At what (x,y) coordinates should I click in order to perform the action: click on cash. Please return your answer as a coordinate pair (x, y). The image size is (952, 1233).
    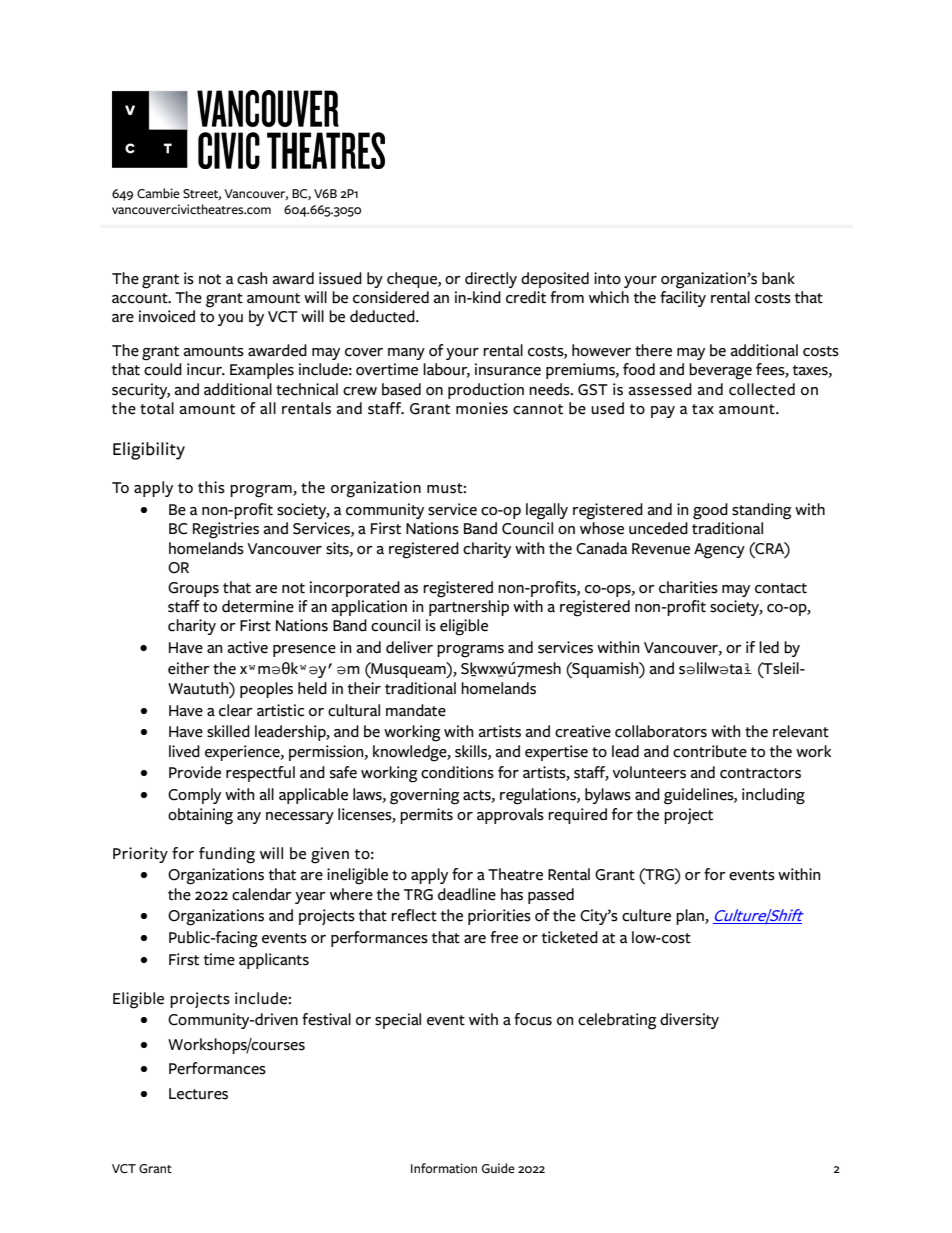
    Looking at the image, I should click on (252, 278).
